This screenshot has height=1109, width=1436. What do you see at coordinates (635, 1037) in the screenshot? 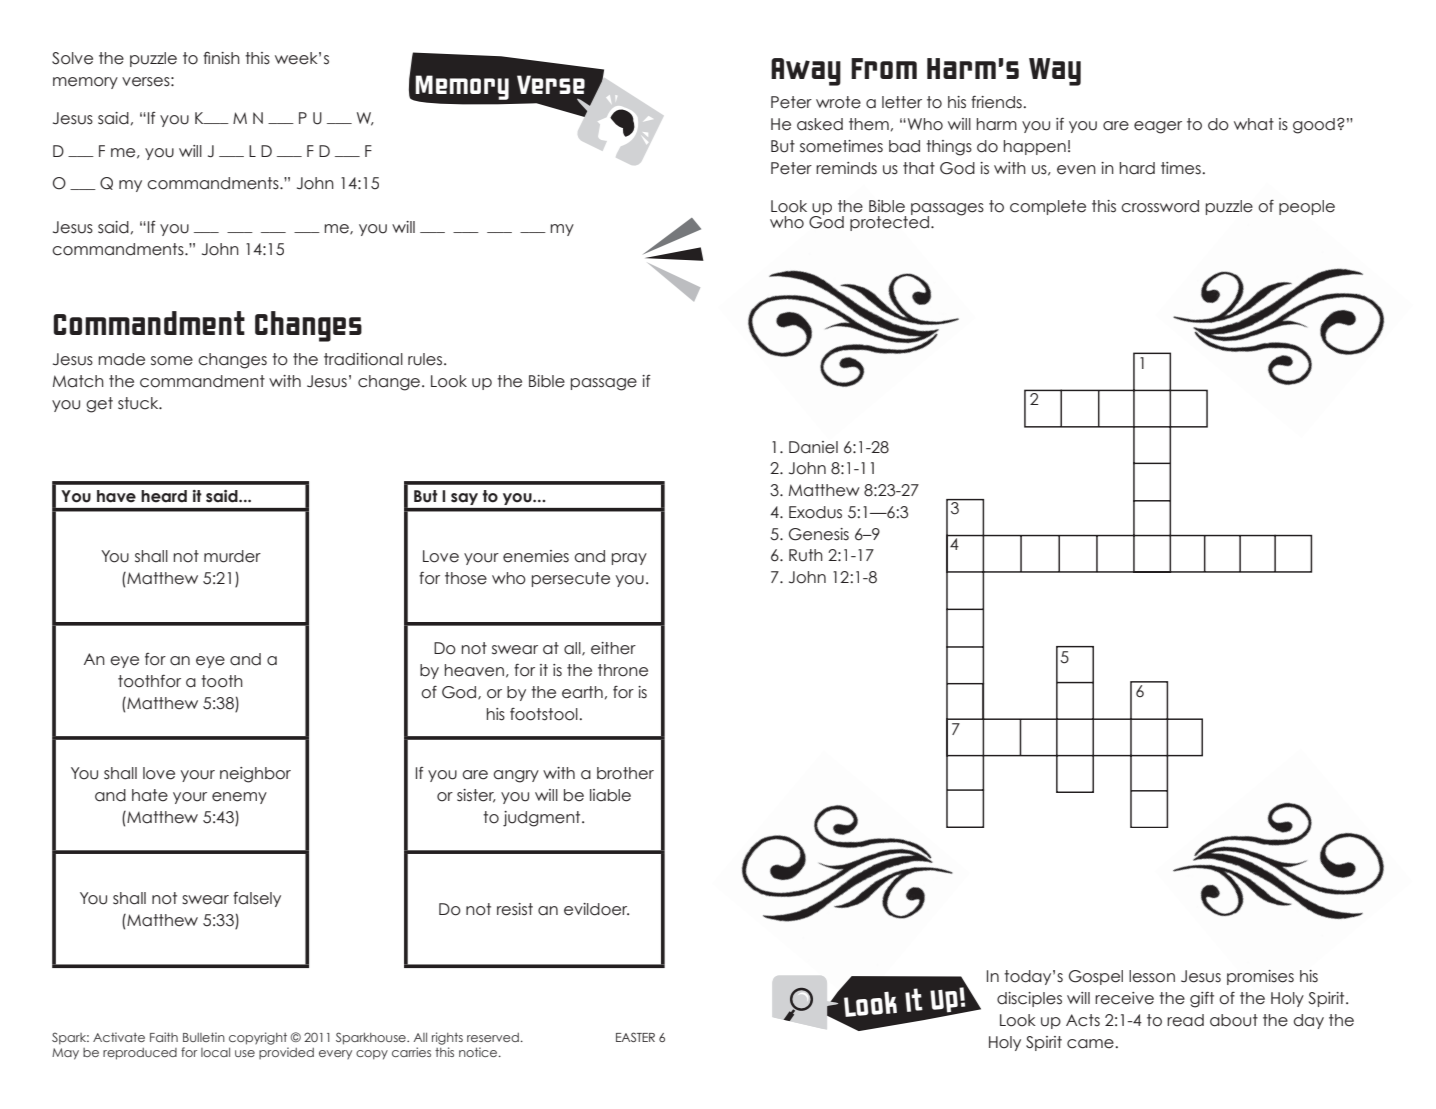
I see `EASTER` at bounding box center [635, 1037].
